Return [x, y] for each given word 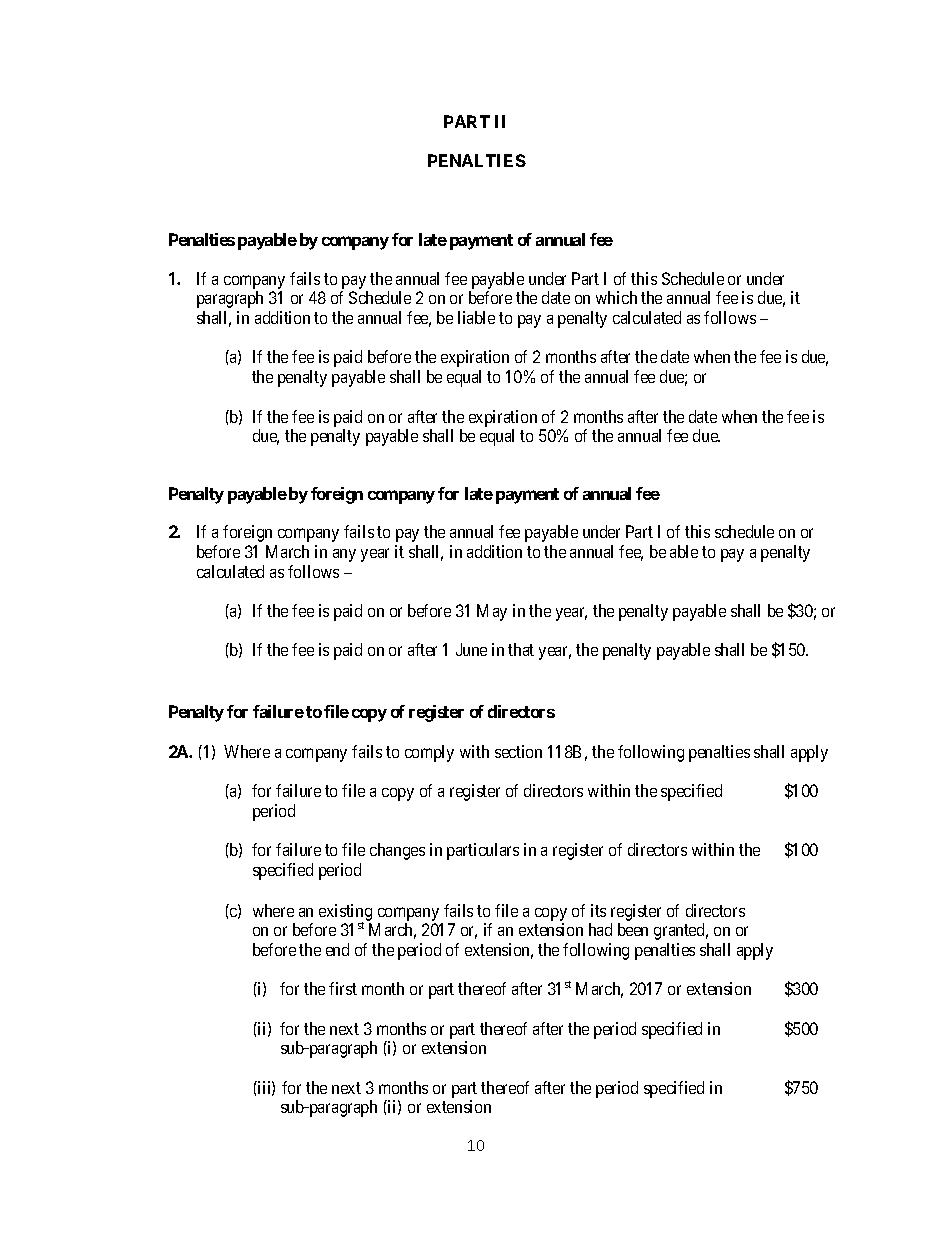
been [633, 929]
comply [429, 753]
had [600, 929]
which [616, 297]
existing [345, 913]
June [471, 649]
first [343, 988]
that [521, 649]
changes [397, 851]
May [492, 612]
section [518, 751]
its [598, 910]
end [337, 949]
